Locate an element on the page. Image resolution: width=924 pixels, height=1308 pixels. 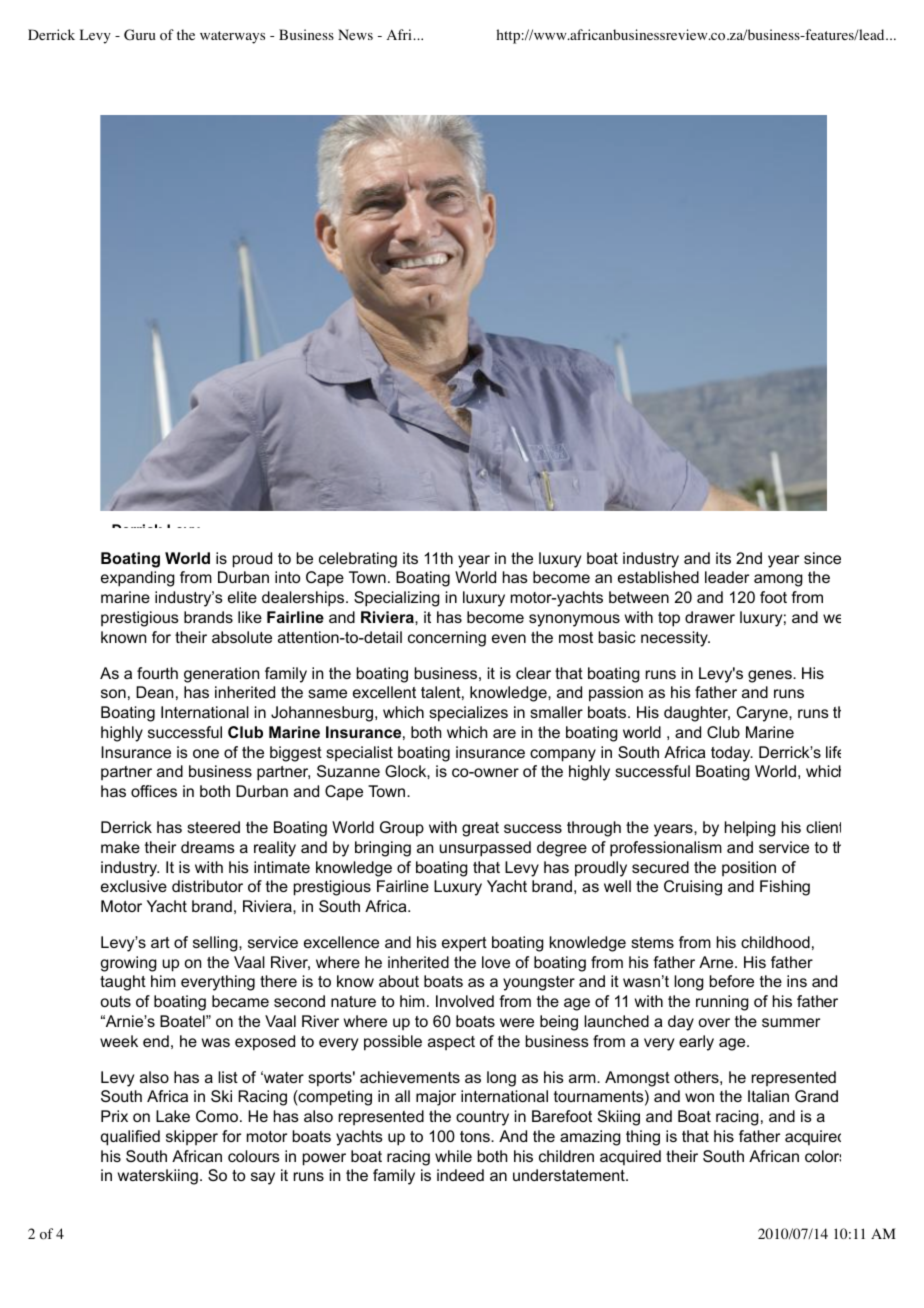
News is located at coordinates (355, 34).
